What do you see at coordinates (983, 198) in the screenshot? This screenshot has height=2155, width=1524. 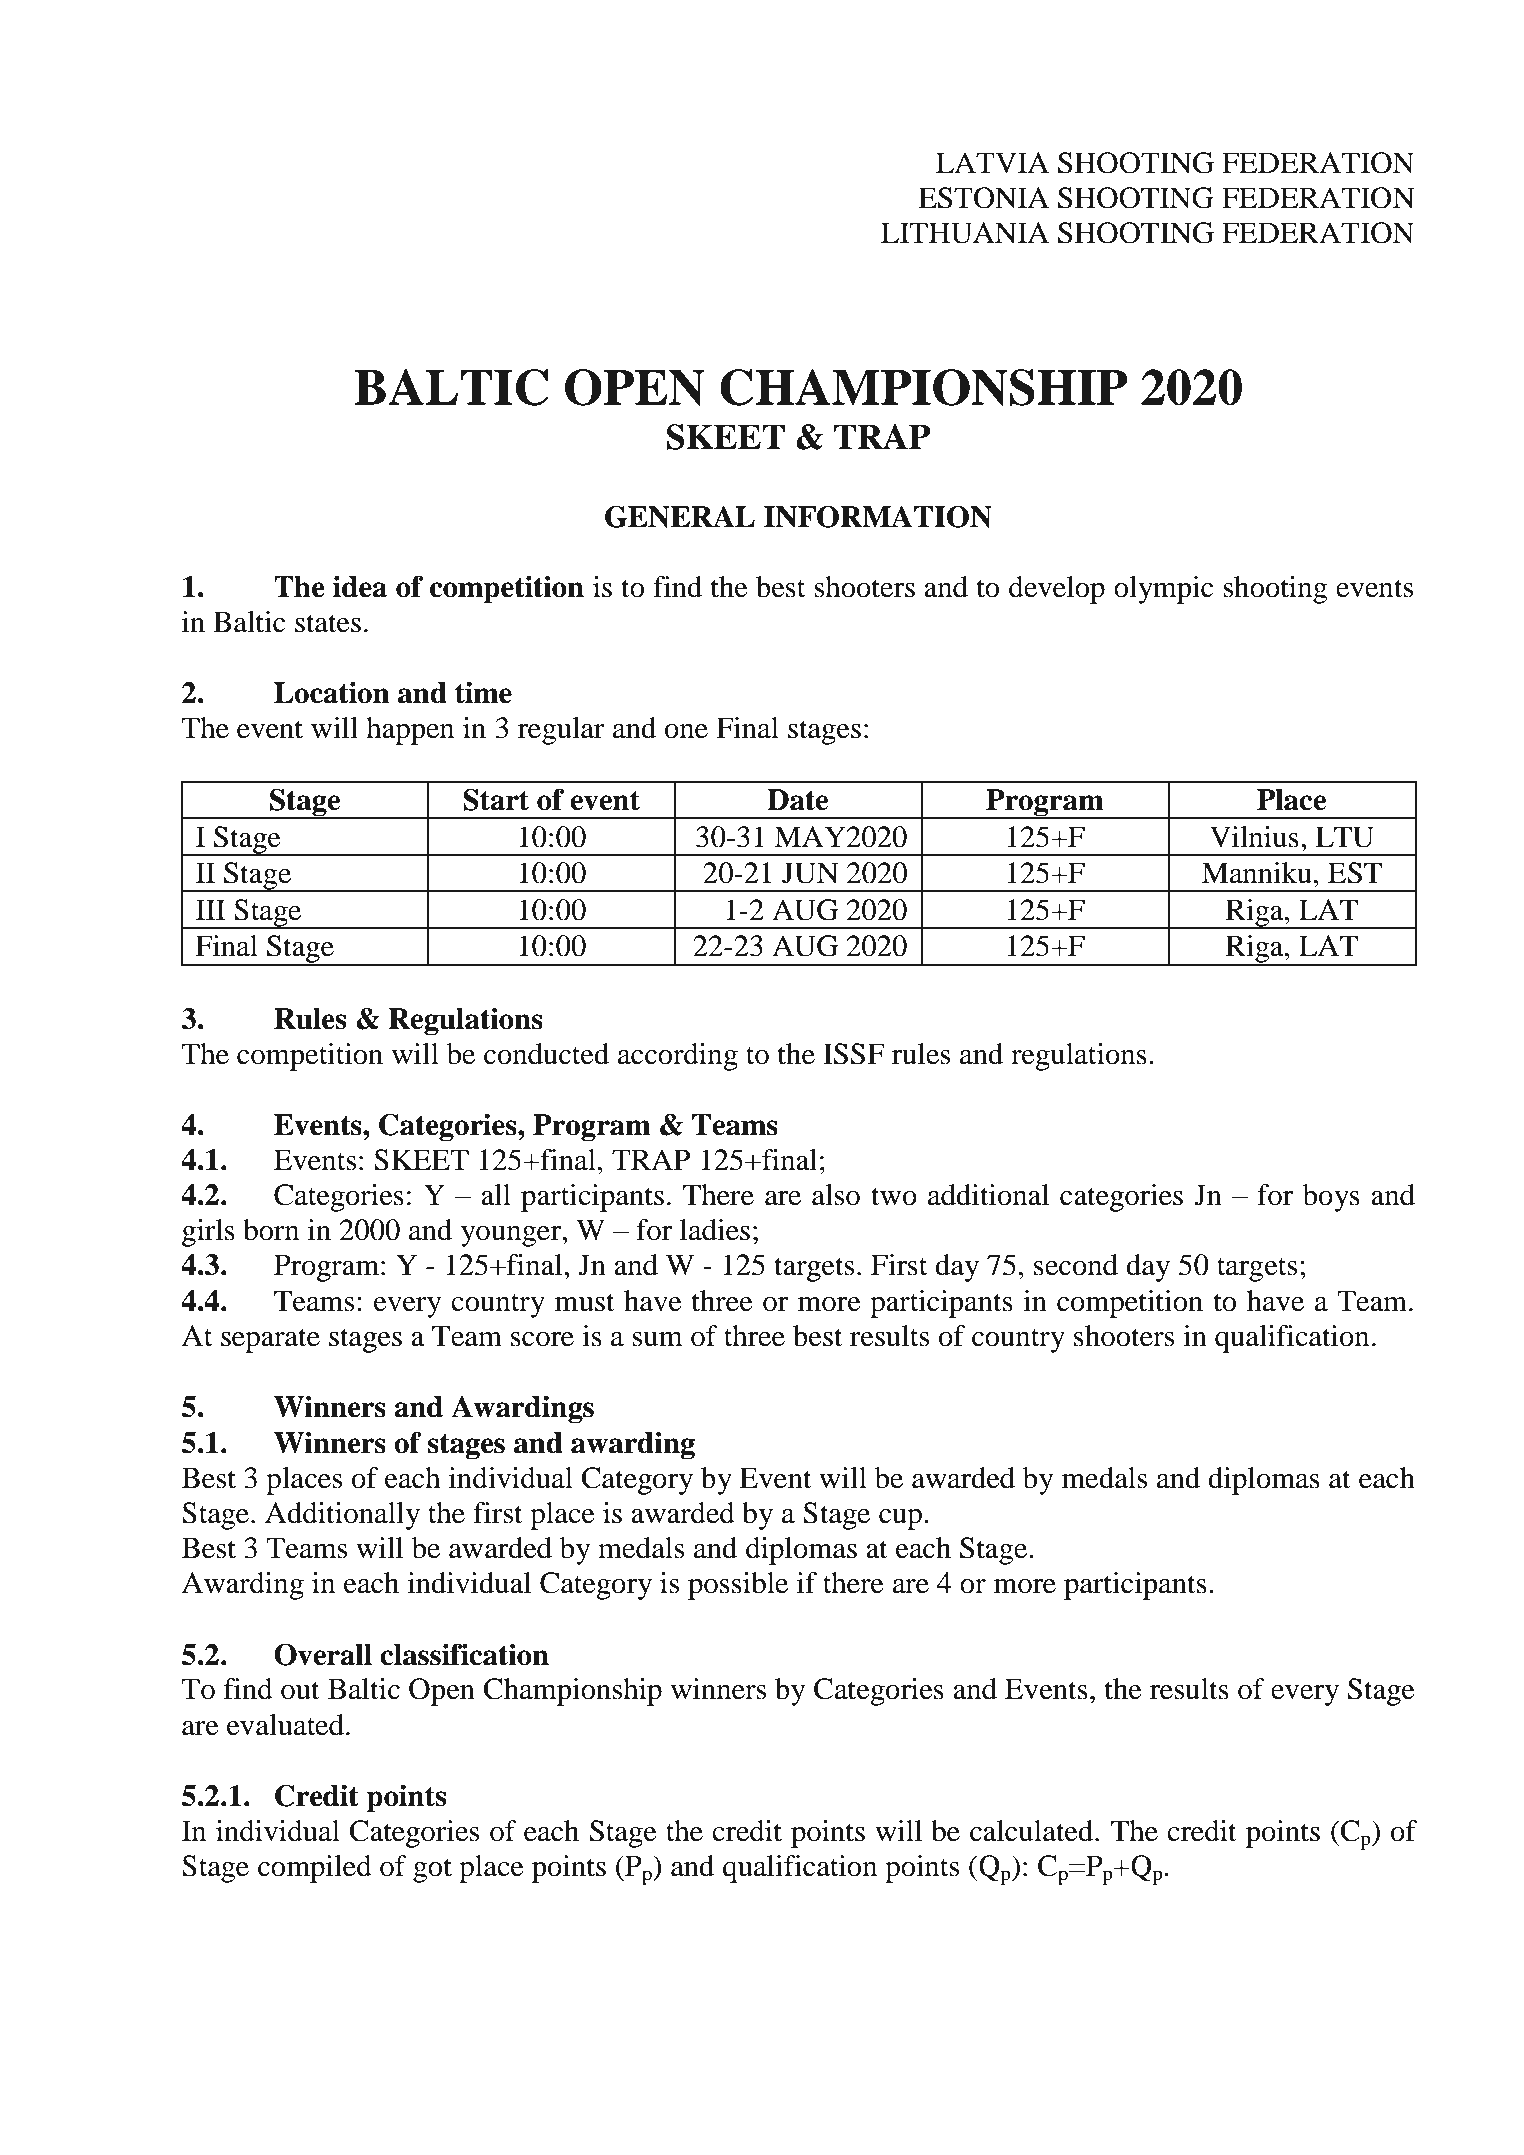 I see `ESTONIA` at bounding box center [983, 198].
